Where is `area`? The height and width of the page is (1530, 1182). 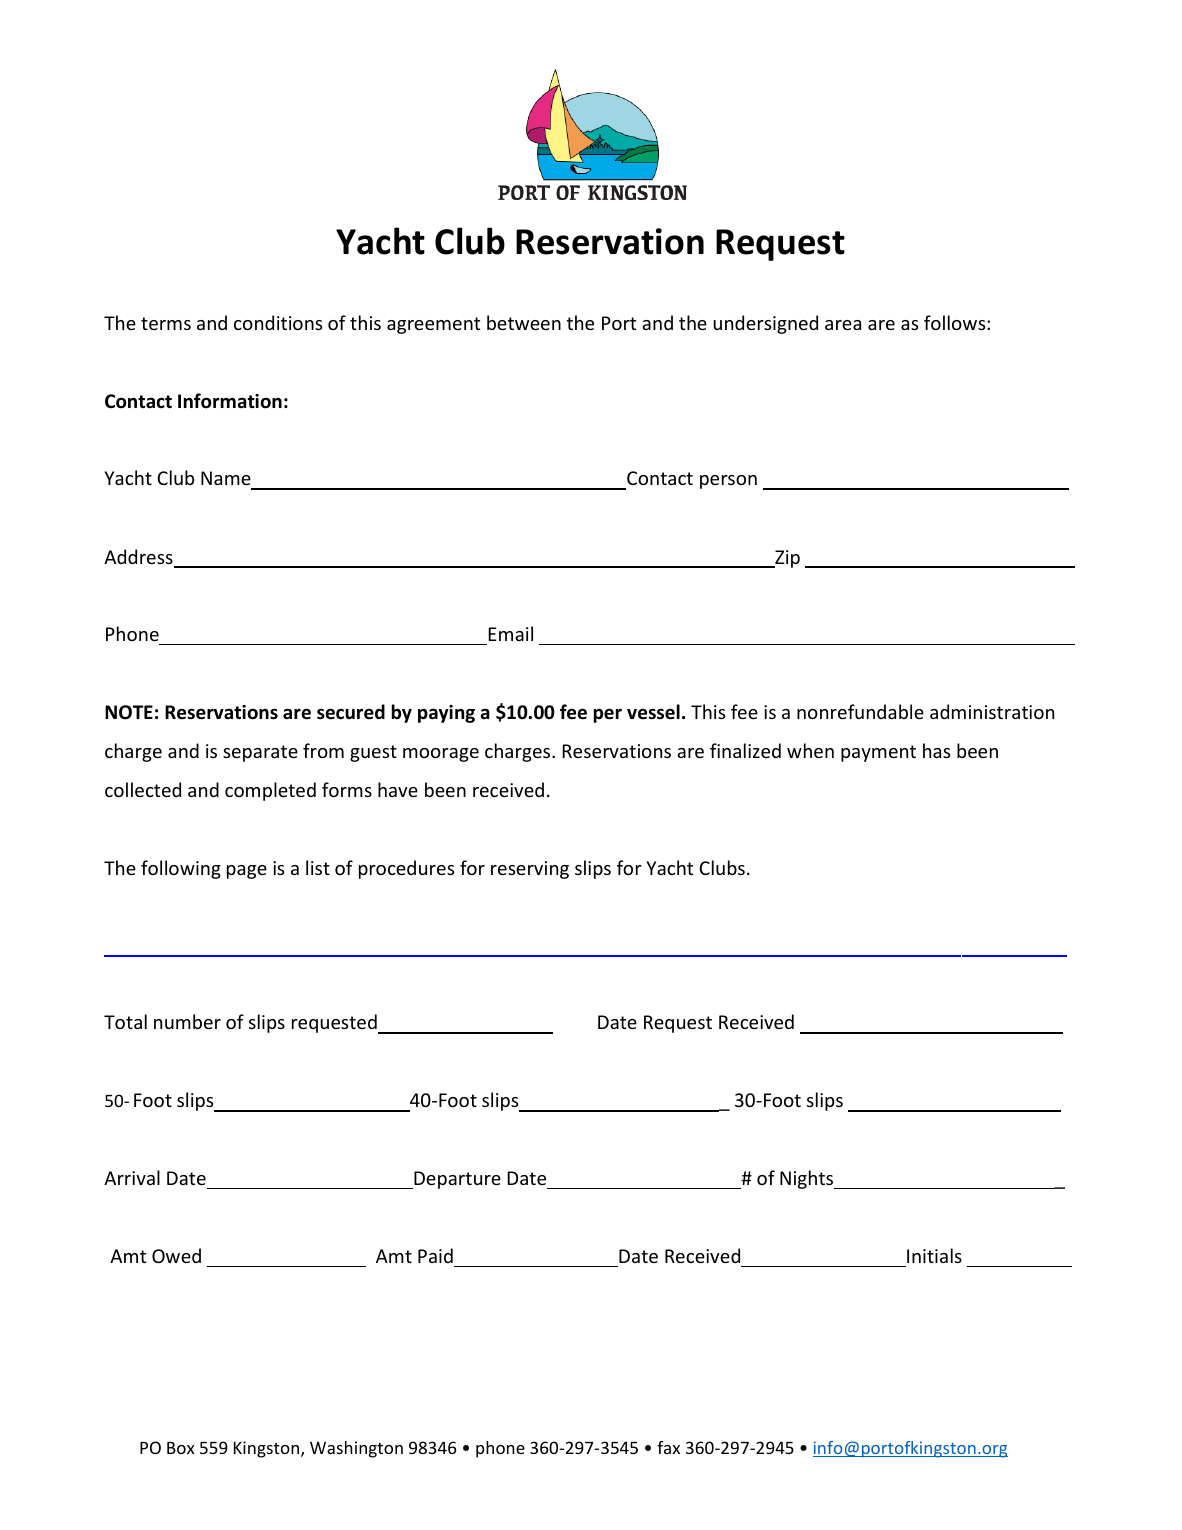 area is located at coordinates (843, 325).
